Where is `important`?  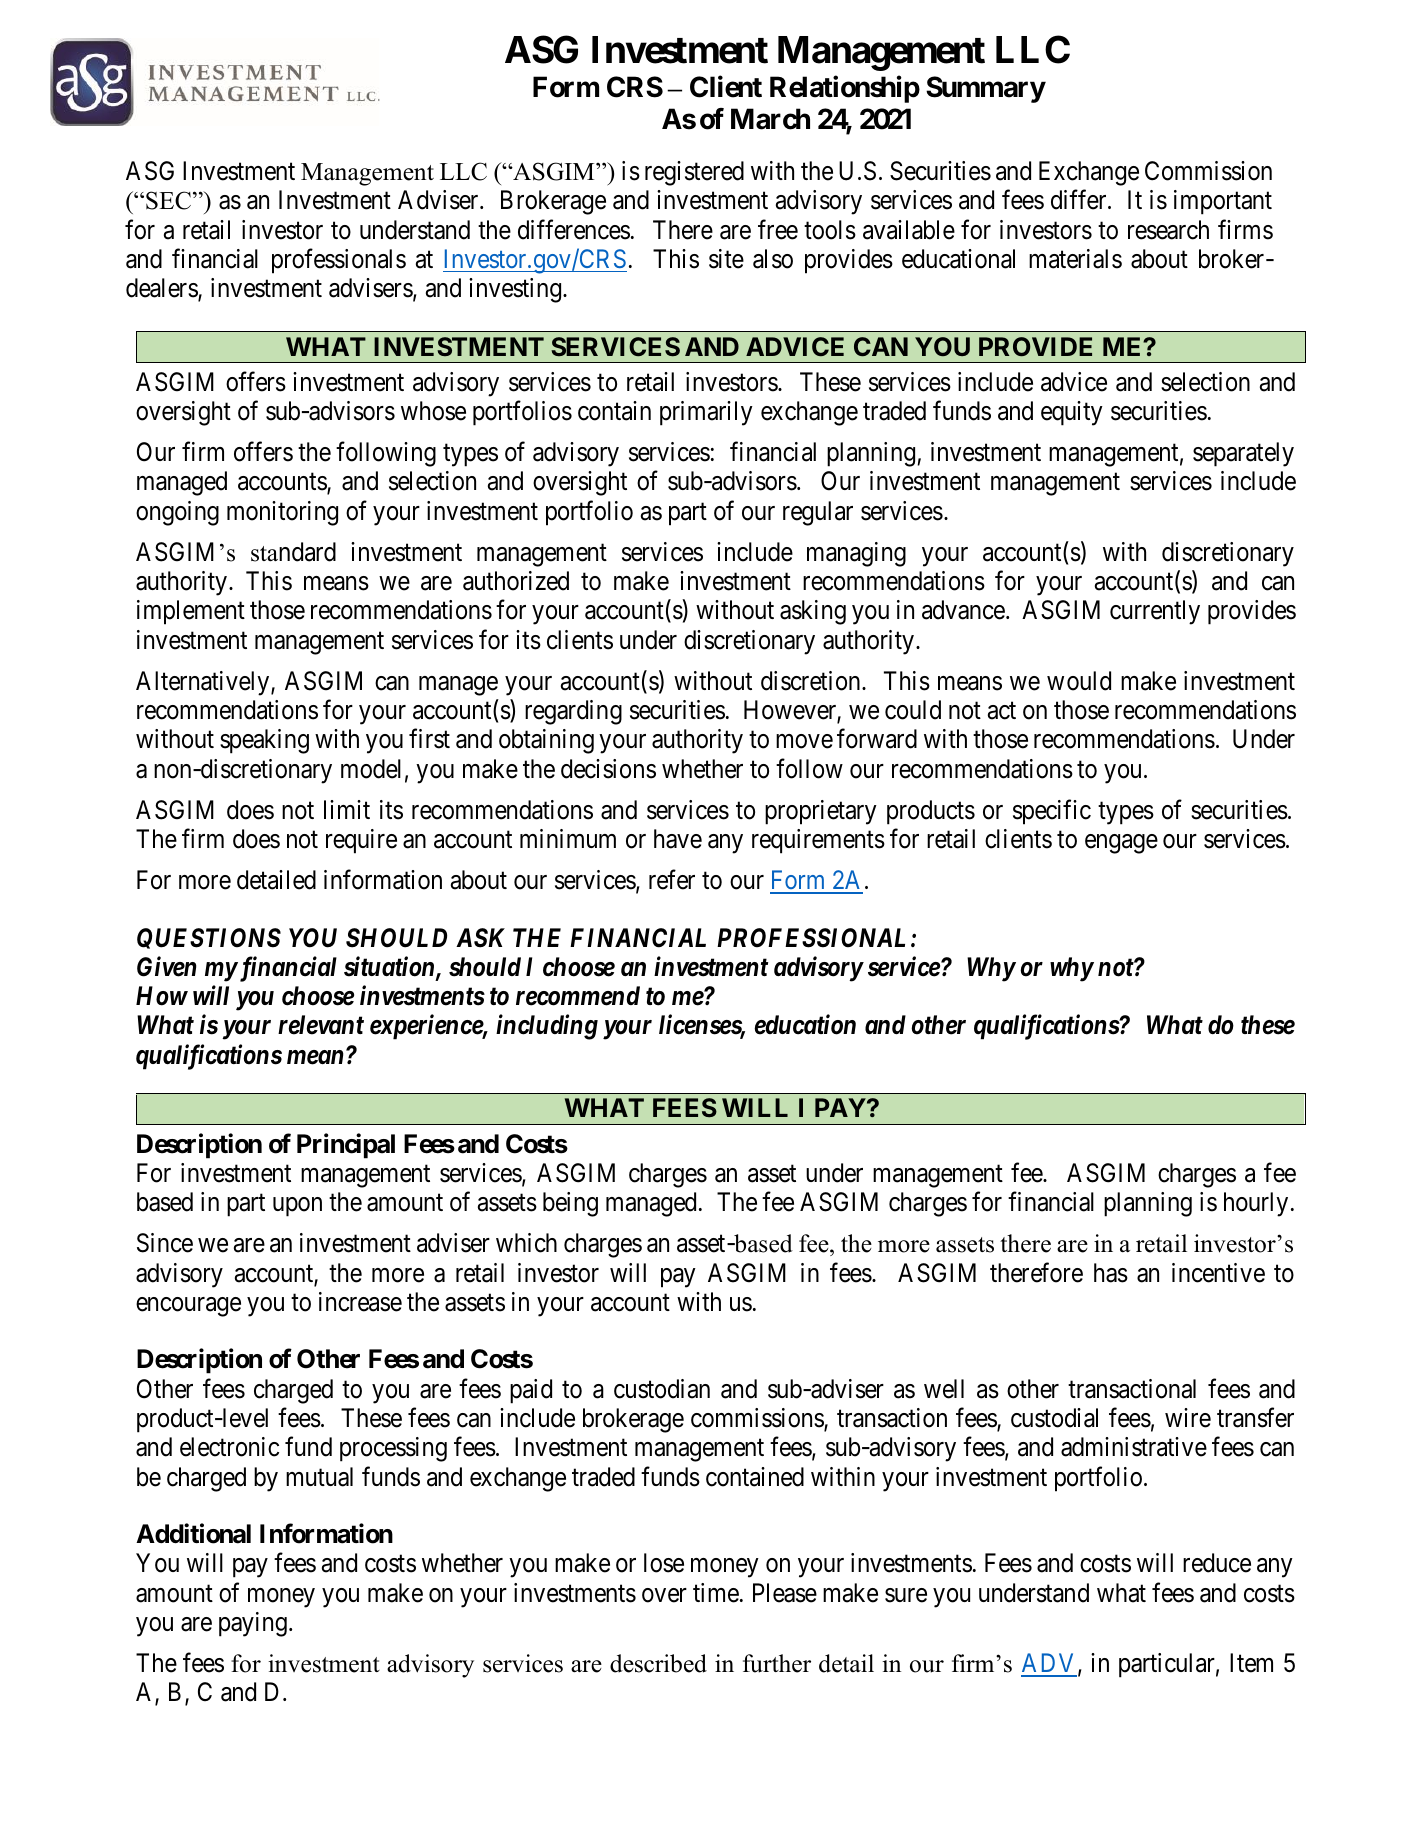 important is located at coordinates (1223, 202).
